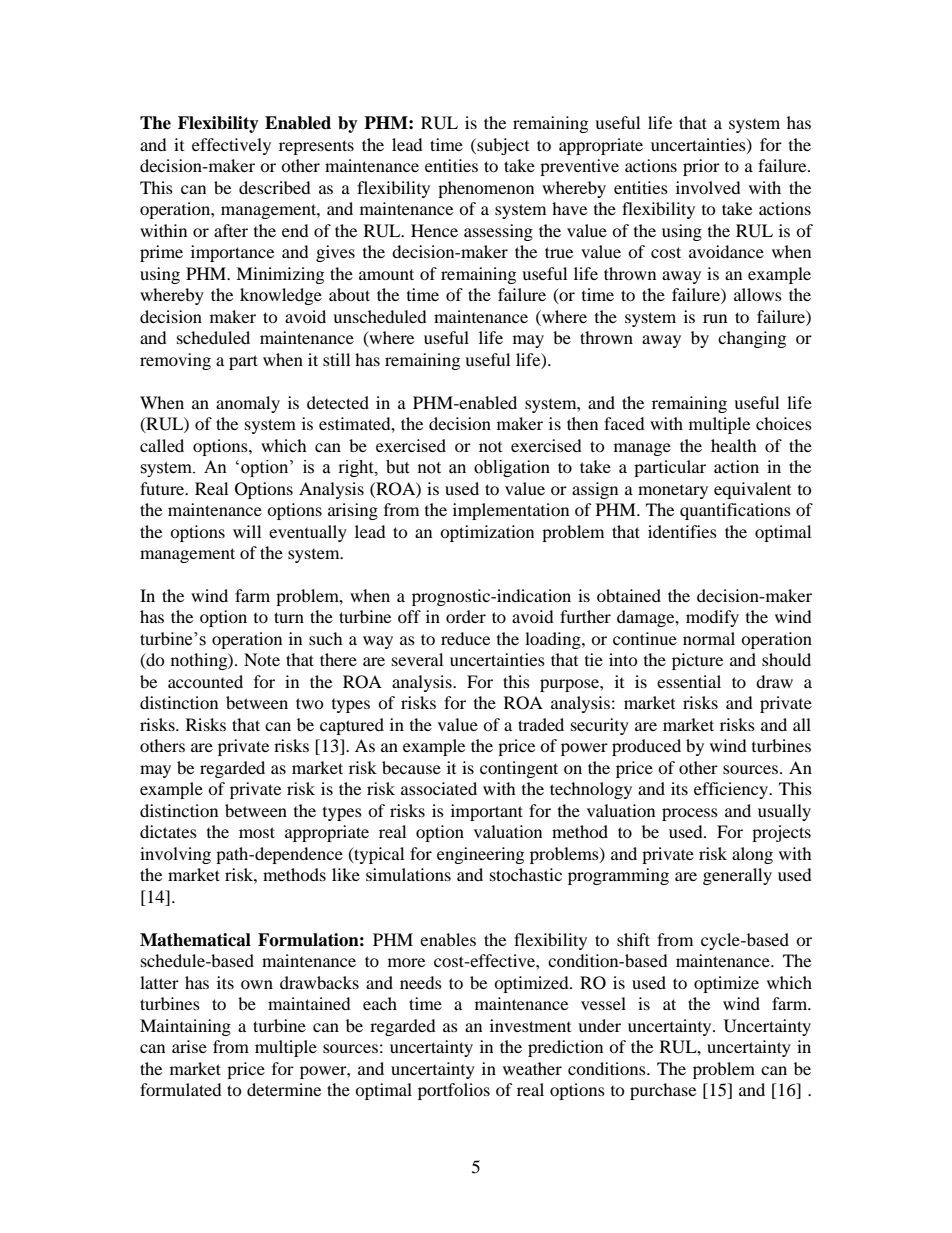 The height and width of the screenshot is (1233, 952). I want to click on modify, so click(712, 618).
